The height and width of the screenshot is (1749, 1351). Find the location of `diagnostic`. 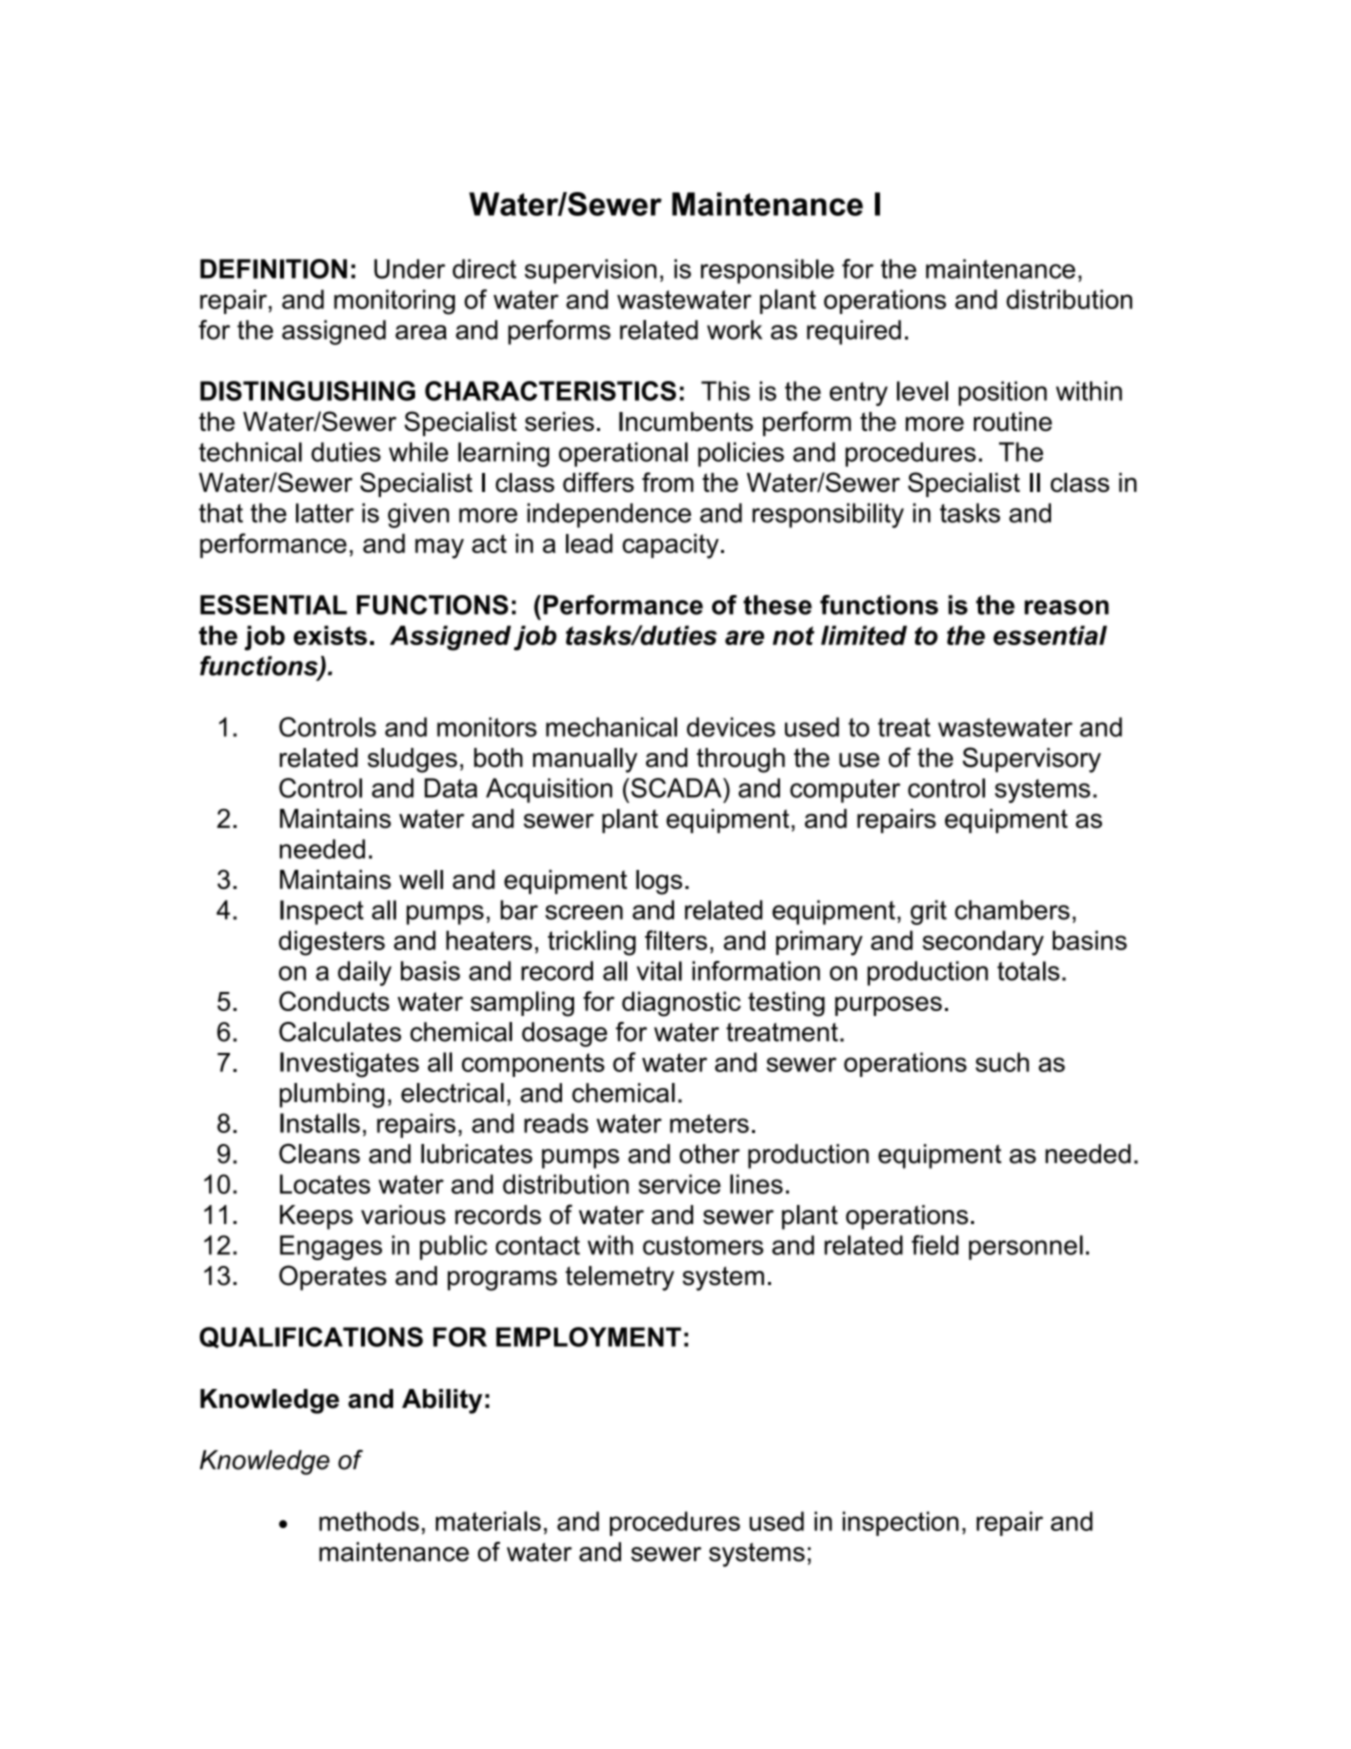

diagnostic is located at coordinates (681, 1004).
